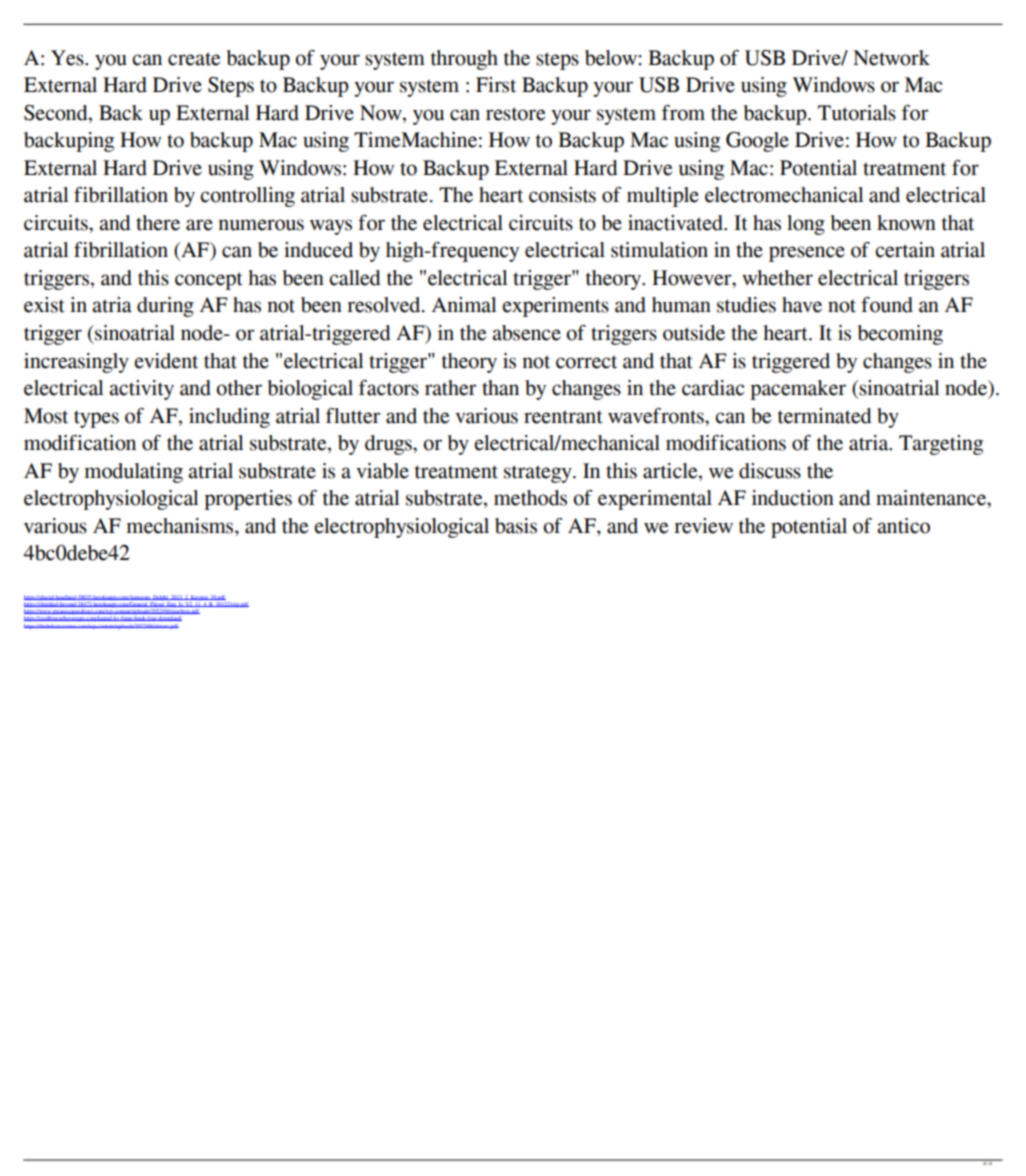  What do you see at coordinates (464, 305) in the screenshot?
I see `Animal` at bounding box center [464, 305].
